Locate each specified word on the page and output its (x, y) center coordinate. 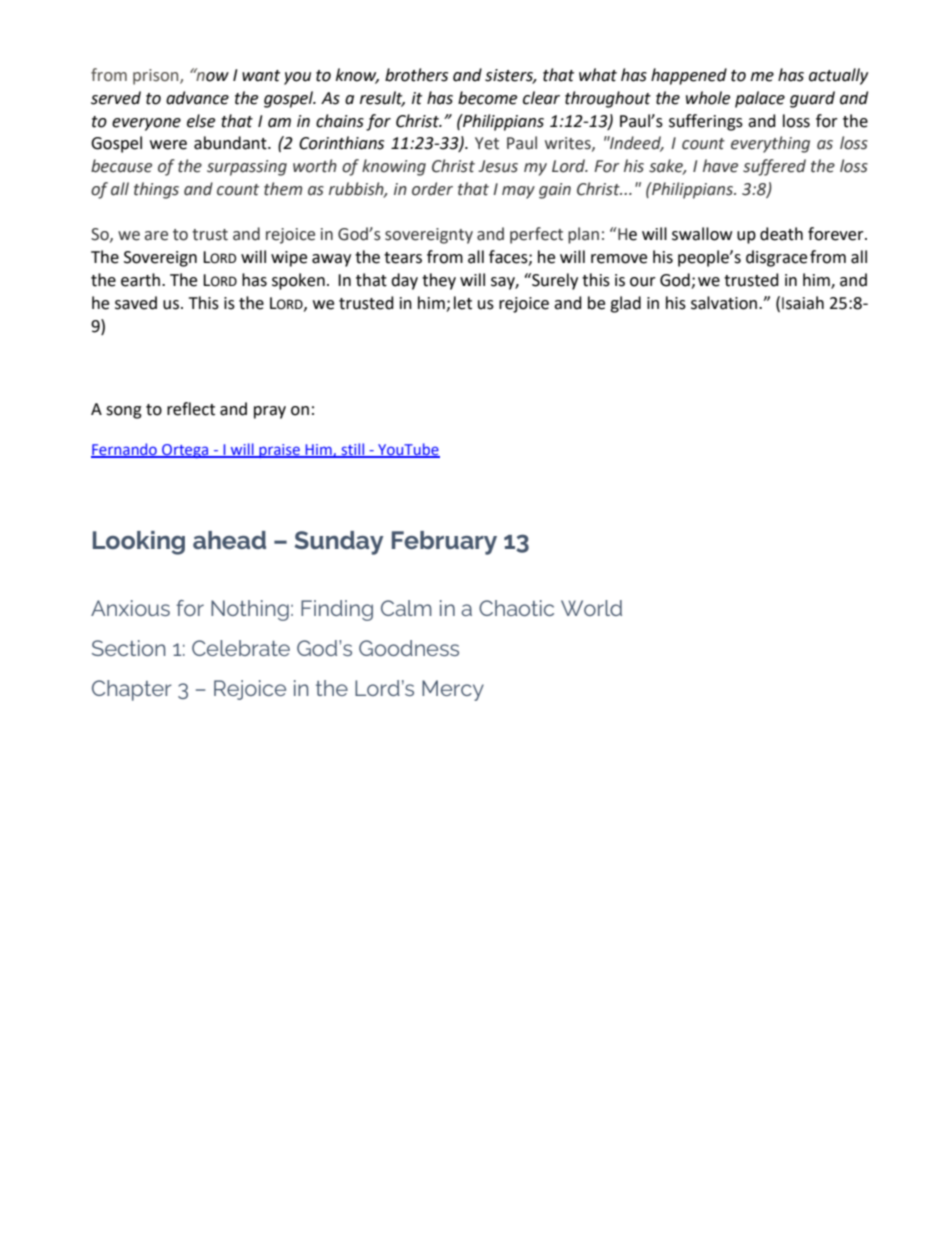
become (487, 98)
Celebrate (241, 648)
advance (197, 98)
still (353, 450)
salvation (724, 303)
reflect (191, 409)
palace (760, 99)
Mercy (453, 690)
